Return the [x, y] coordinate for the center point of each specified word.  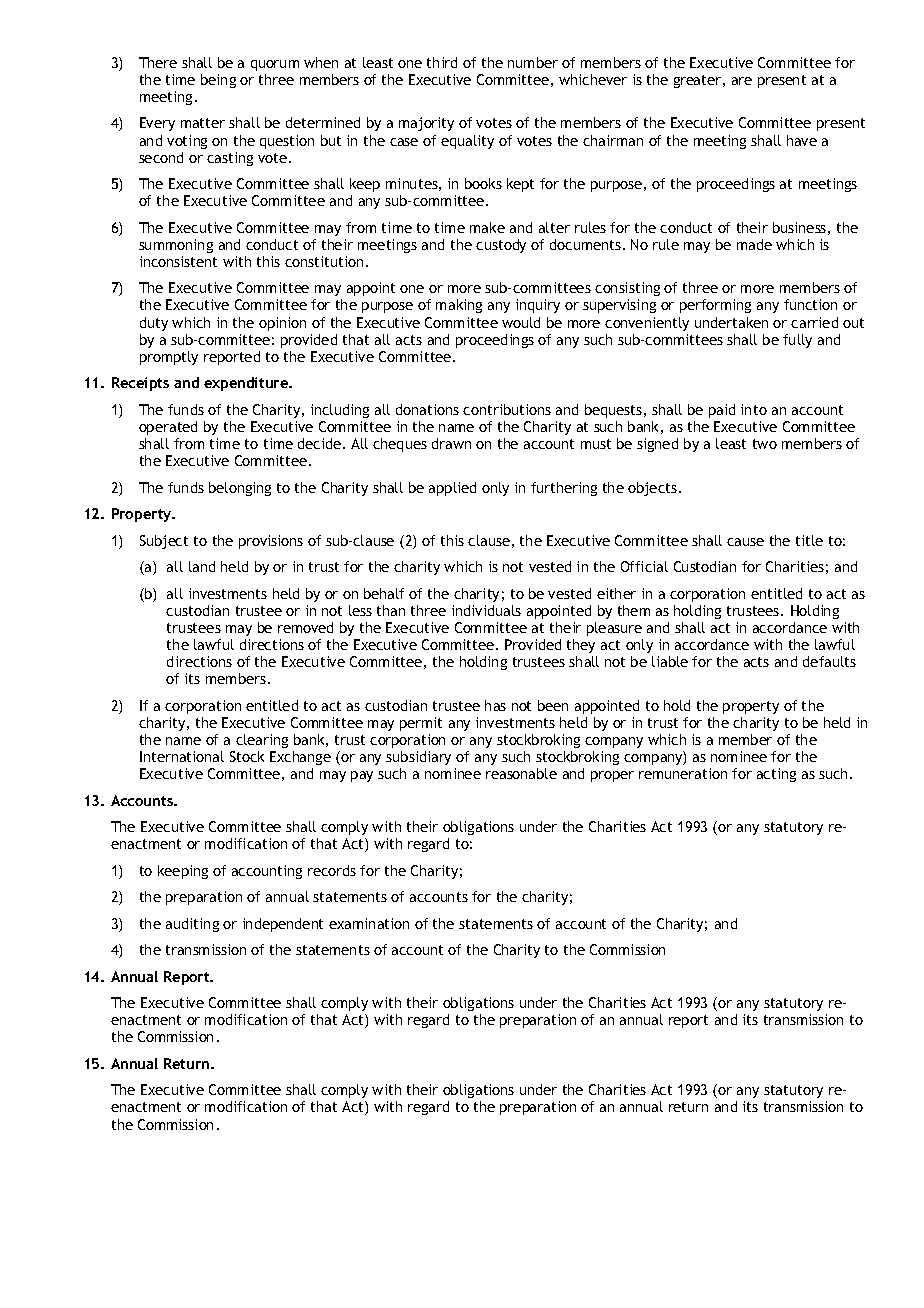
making [459, 306]
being [218, 81]
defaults [829, 661]
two [765, 444]
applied [452, 489]
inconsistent [178, 261]
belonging [240, 489]
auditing [192, 925]
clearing [262, 741]
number [533, 62]
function [810, 304]
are [742, 81]
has [495, 705]
